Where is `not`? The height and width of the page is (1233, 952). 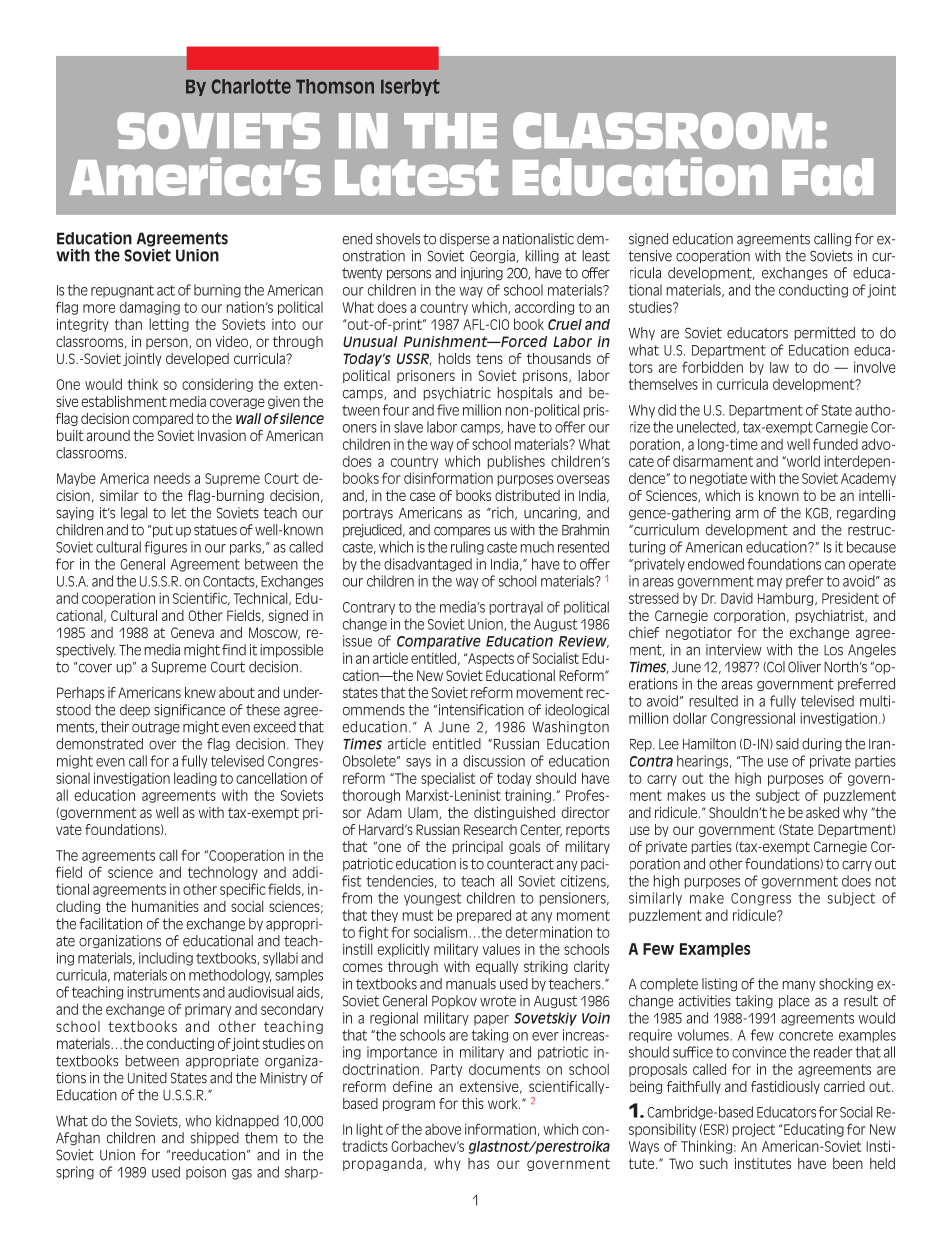
not is located at coordinates (886, 881).
